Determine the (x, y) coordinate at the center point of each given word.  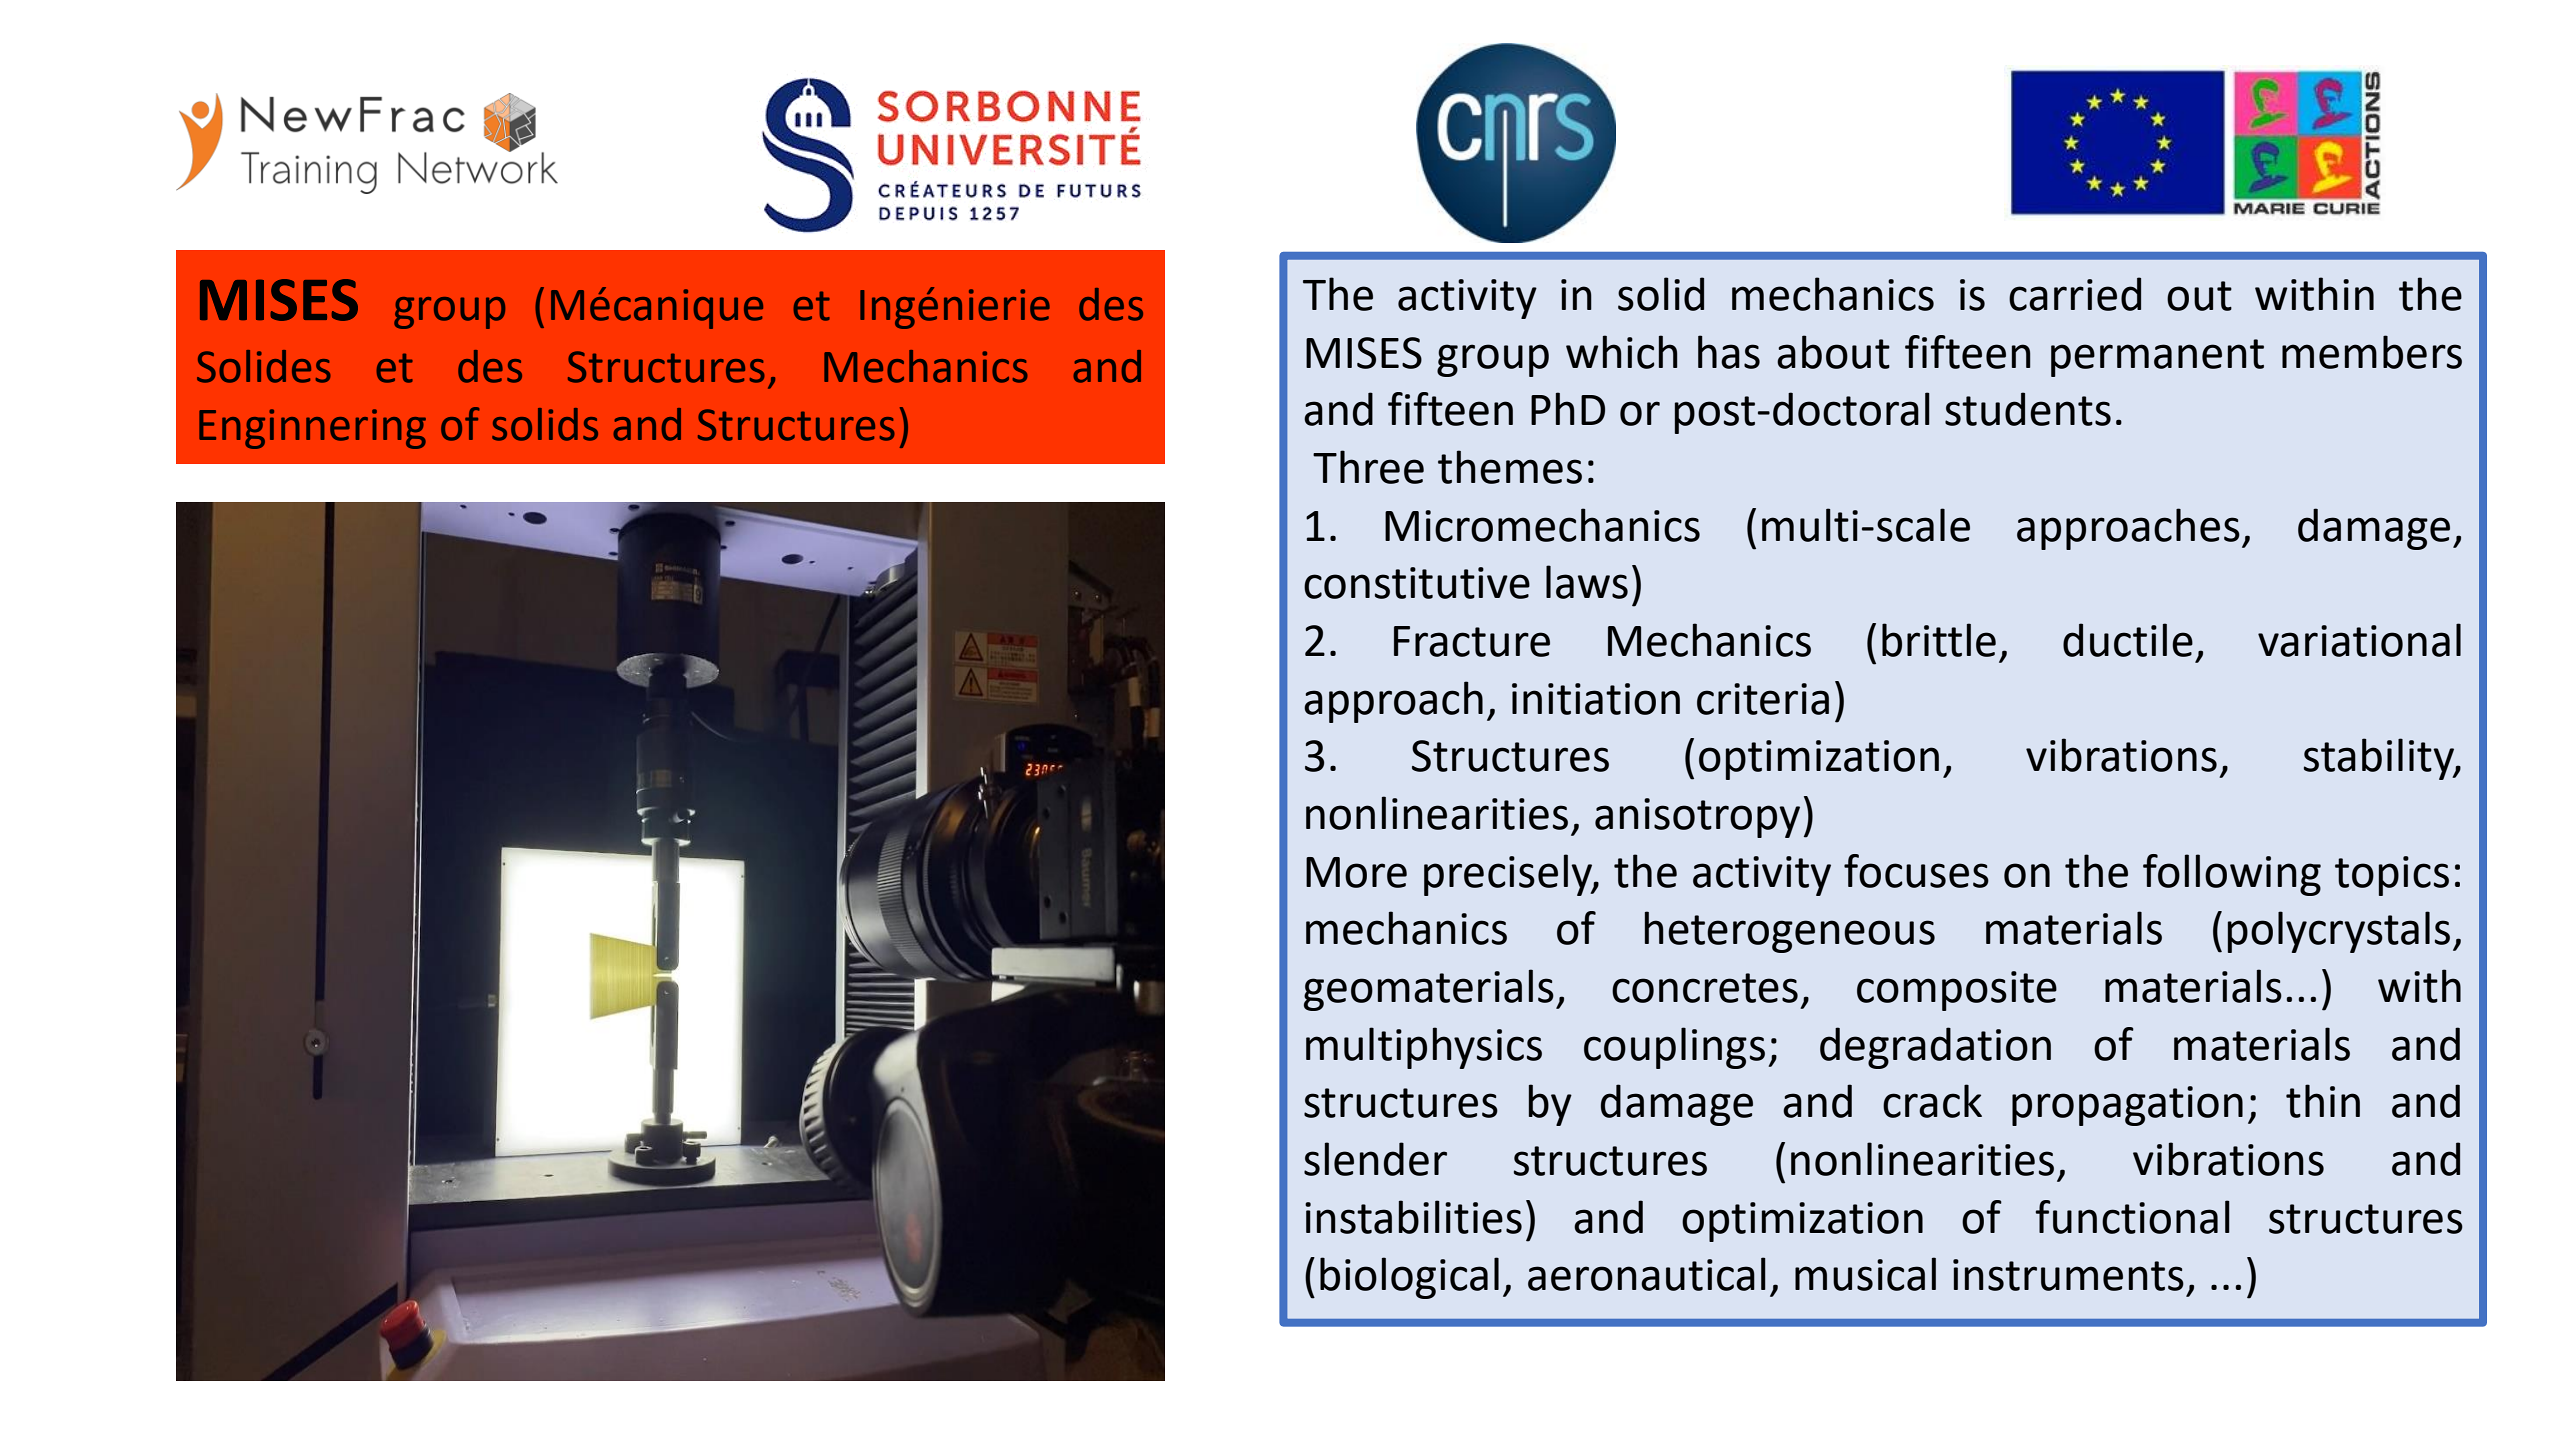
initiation (1596, 699)
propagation (2127, 1106)
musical (1865, 1274)
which (1622, 352)
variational (2359, 640)
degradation (1935, 1048)
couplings (1674, 1048)
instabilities (1413, 1217)
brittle (1939, 640)
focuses (1916, 871)
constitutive (1417, 583)
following (2232, 875)
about (1833, 352)
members (2372, 352)
